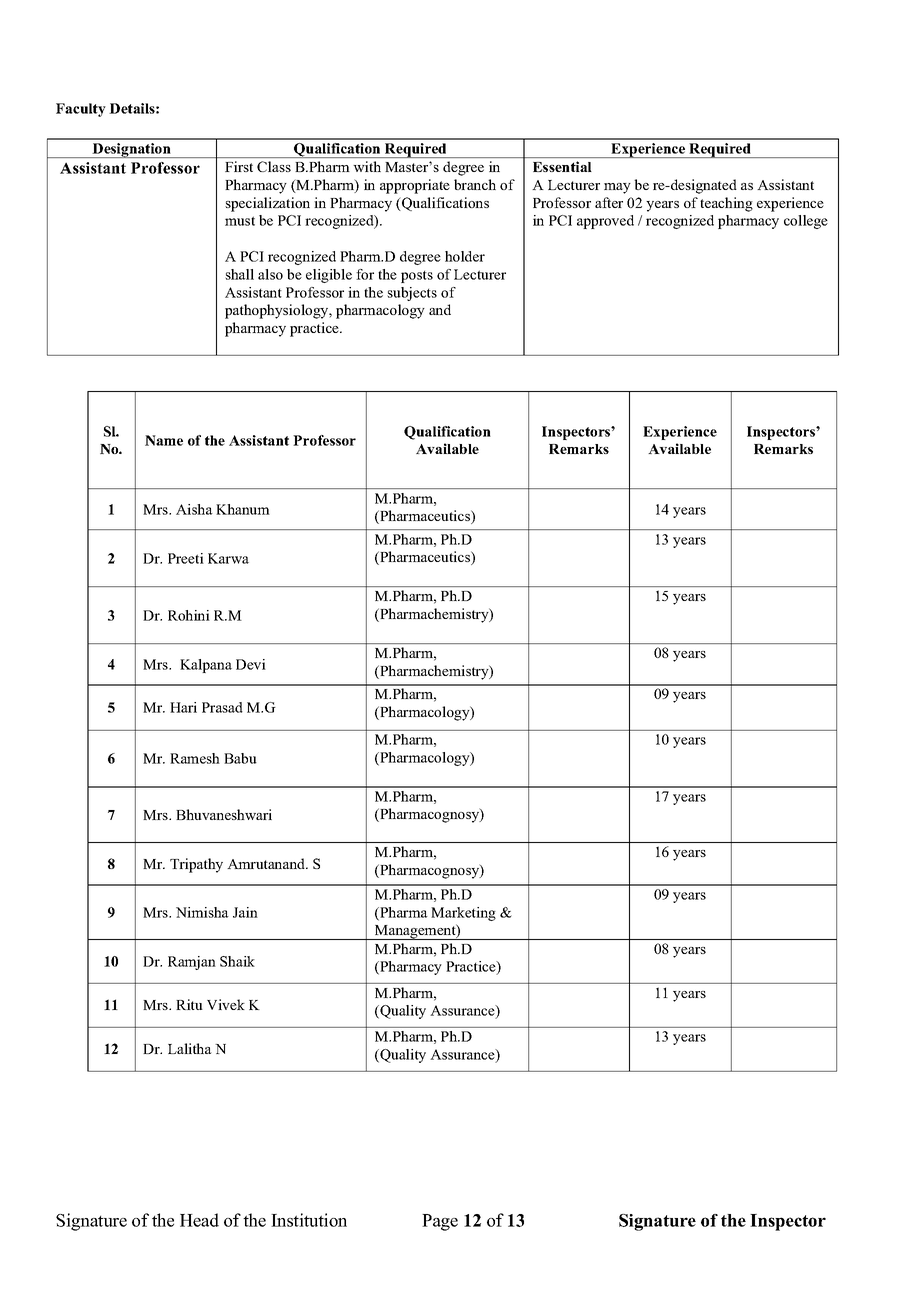 The width and height of the page is (924, 1308). What do you see at coordinates (463, 914) in the page?
I see `Marketing` at bounding box center [463, 914].
